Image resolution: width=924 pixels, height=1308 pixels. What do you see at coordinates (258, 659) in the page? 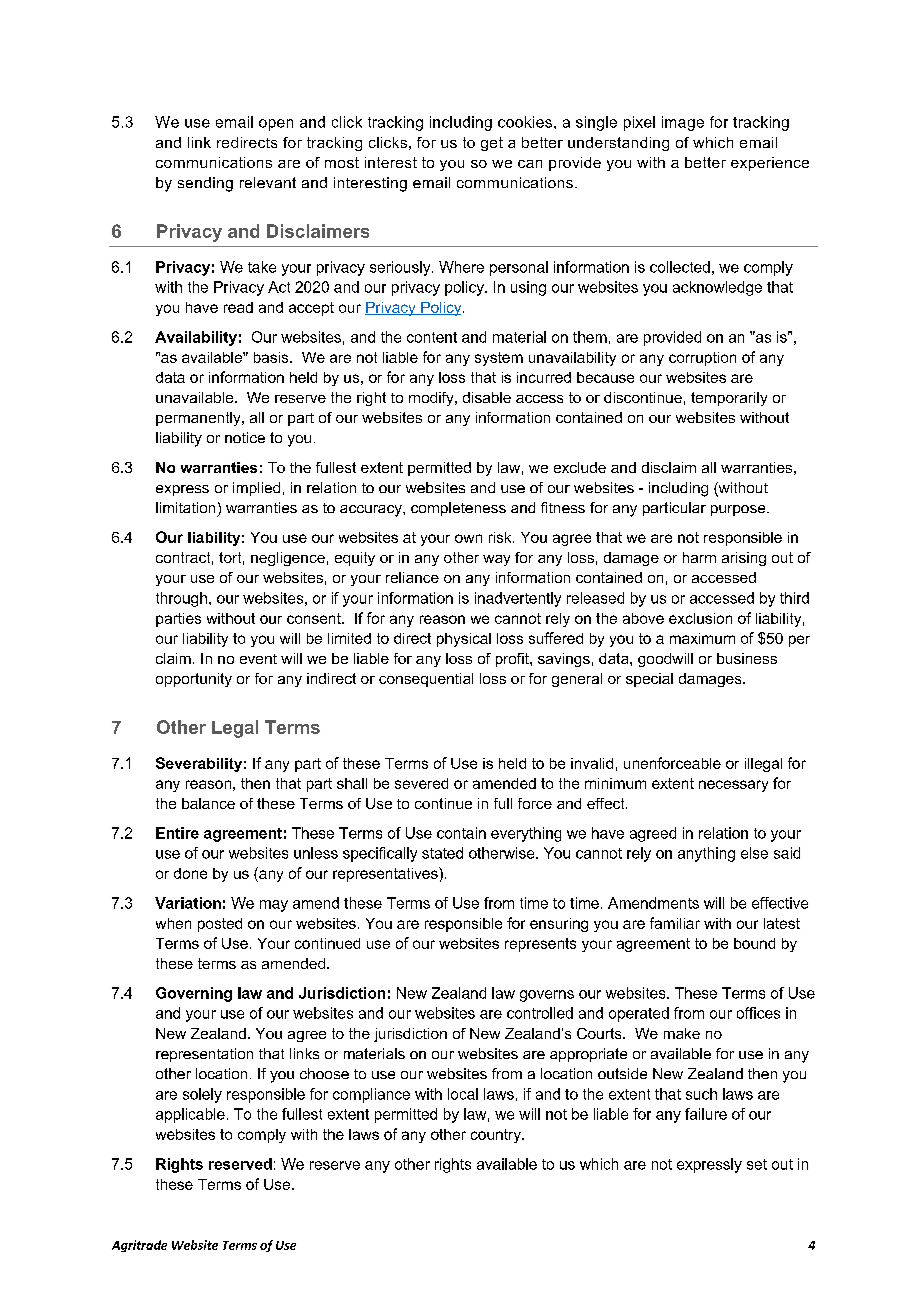
I see `event` at bounding box center [258, 659].
